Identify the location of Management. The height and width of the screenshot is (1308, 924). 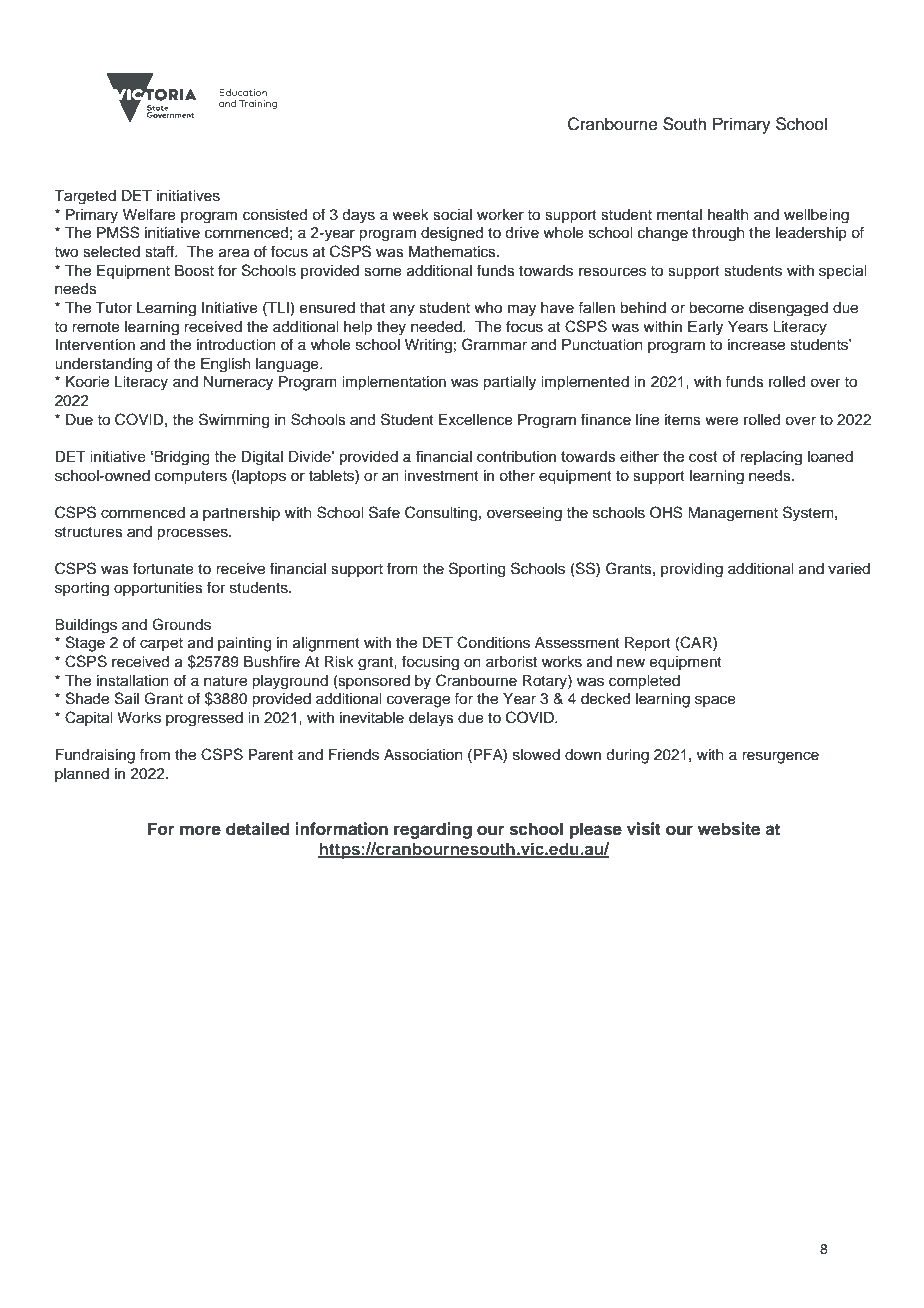
(733, 514).
